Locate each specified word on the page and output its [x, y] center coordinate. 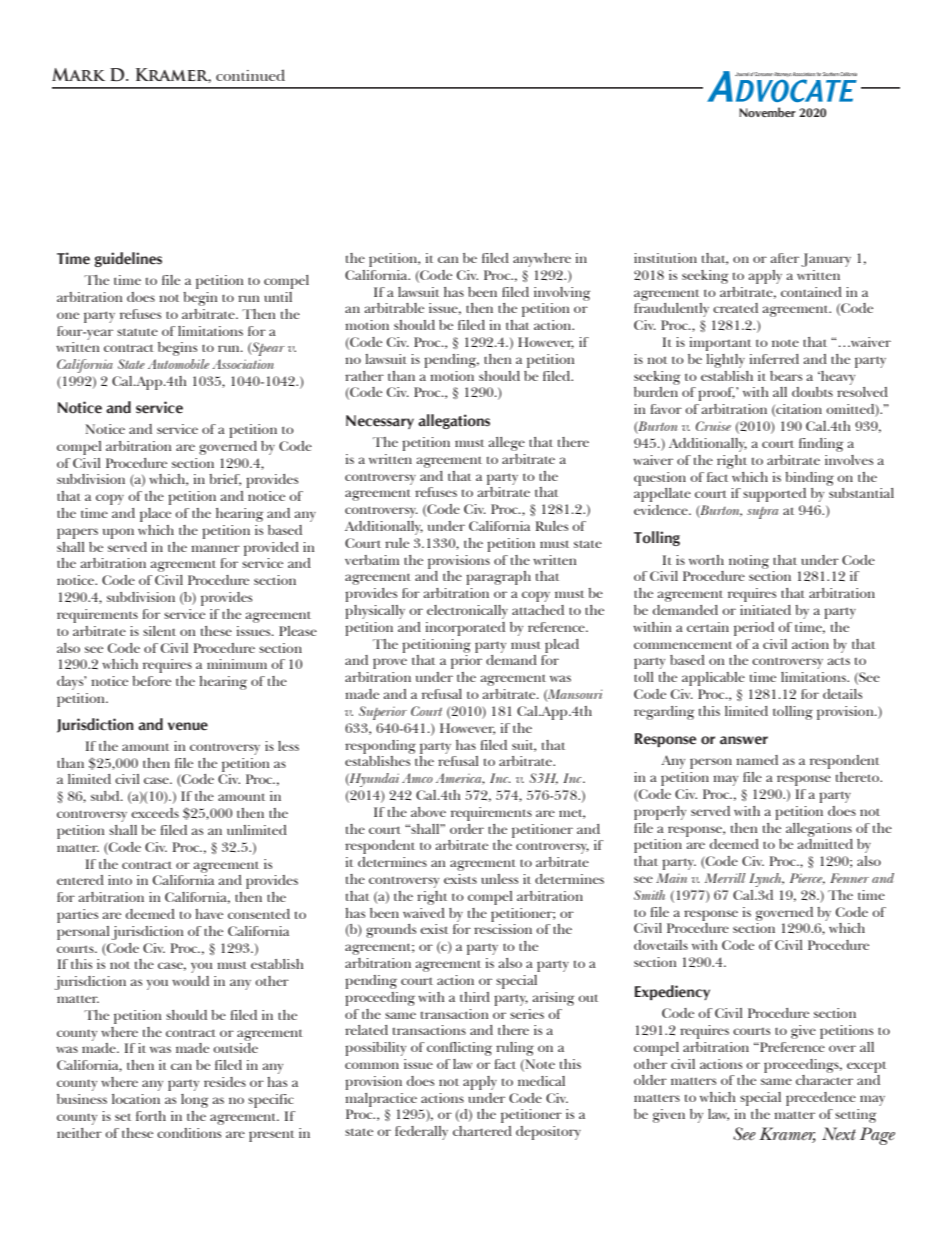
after [784, 258]
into [120, 880]
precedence [821, 1099]
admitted [825, 844]
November [767, 112]
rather [364, 376]
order [467, 829]
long [194, 1101]
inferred [774, 359]
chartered [482, 1131]
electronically [467, 612]
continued [250, 75]
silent [159, 631]
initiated [765, 610]
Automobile [178, 364]
